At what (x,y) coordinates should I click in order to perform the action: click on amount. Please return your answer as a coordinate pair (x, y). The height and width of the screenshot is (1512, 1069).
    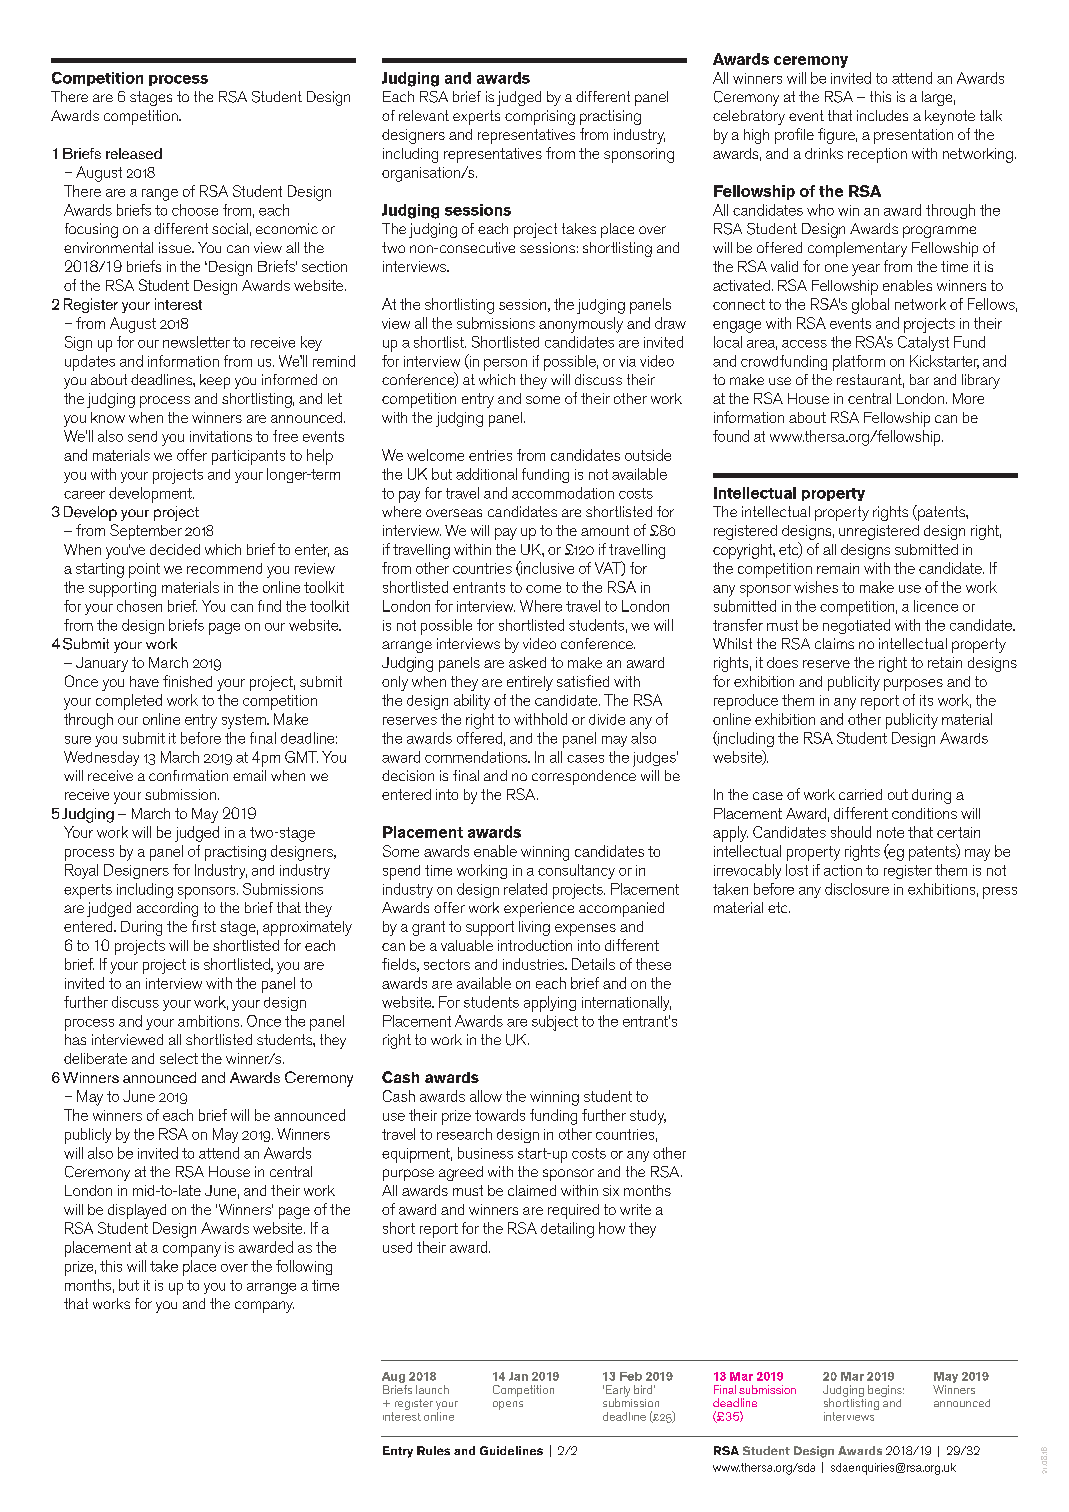
    Looking at the image, I should click on (605, 530).
